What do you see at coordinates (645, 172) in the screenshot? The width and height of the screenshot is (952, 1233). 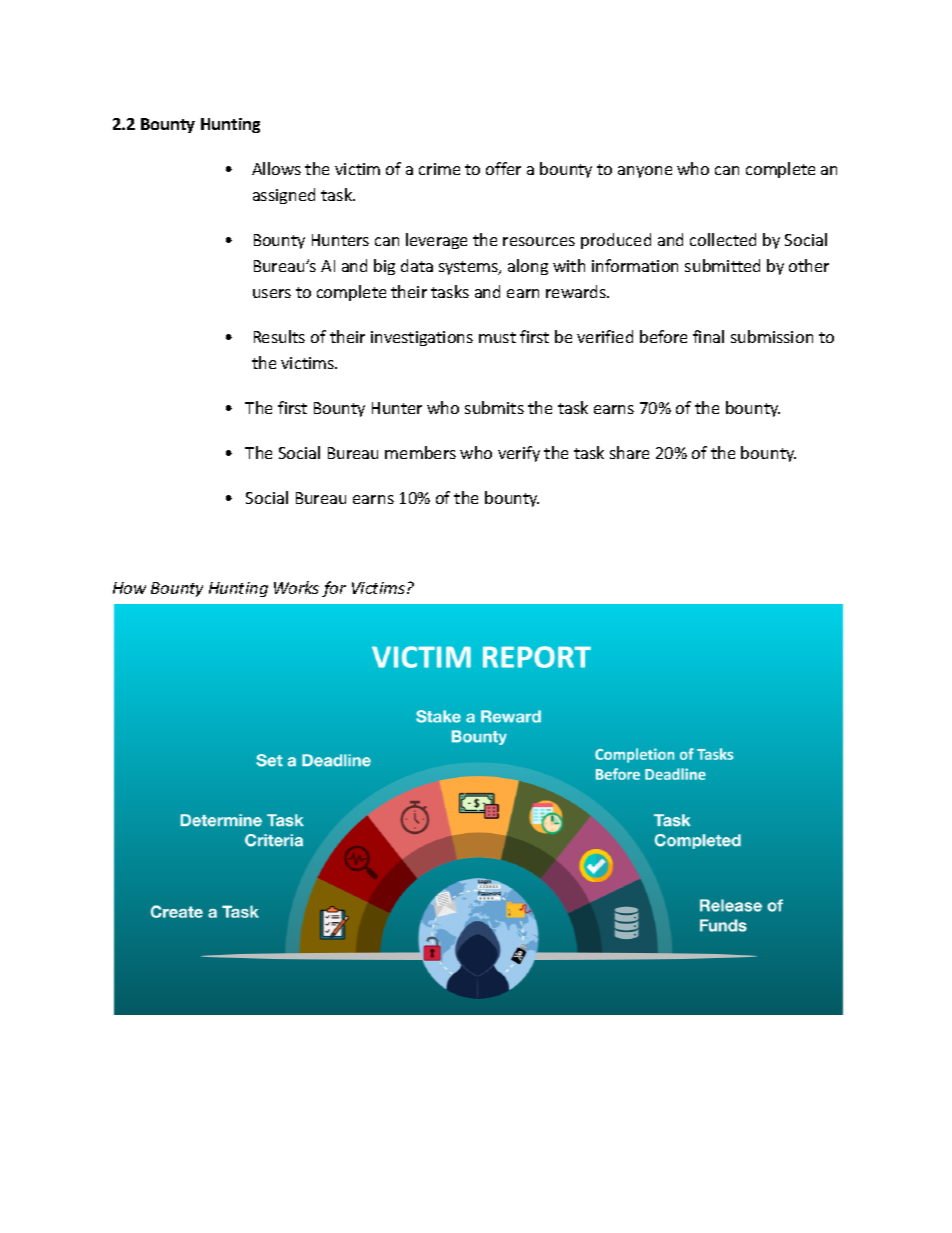 I see `anyone` at bounding box center [645, 172].
